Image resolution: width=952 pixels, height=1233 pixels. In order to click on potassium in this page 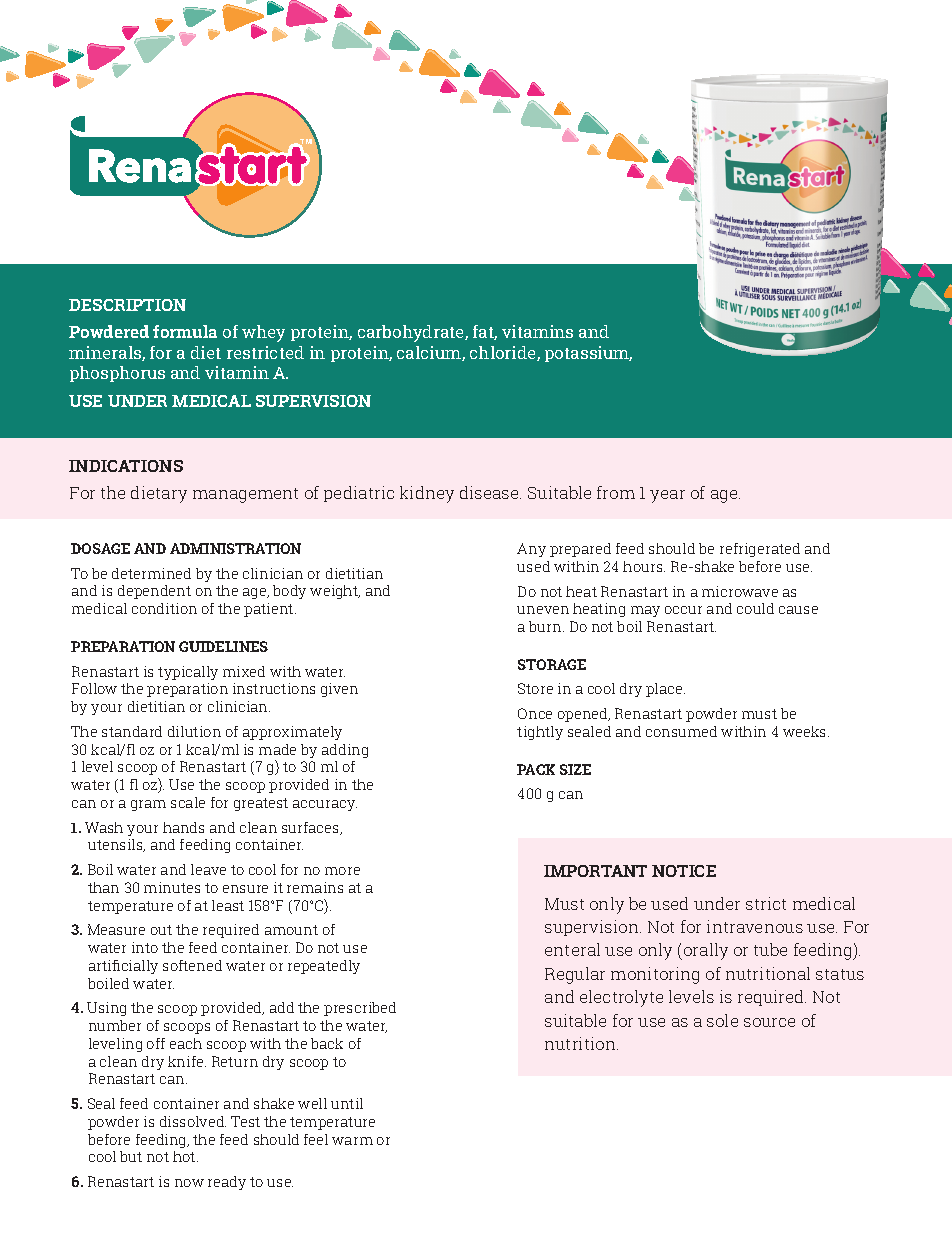, I will do `click(588, 354)`.
